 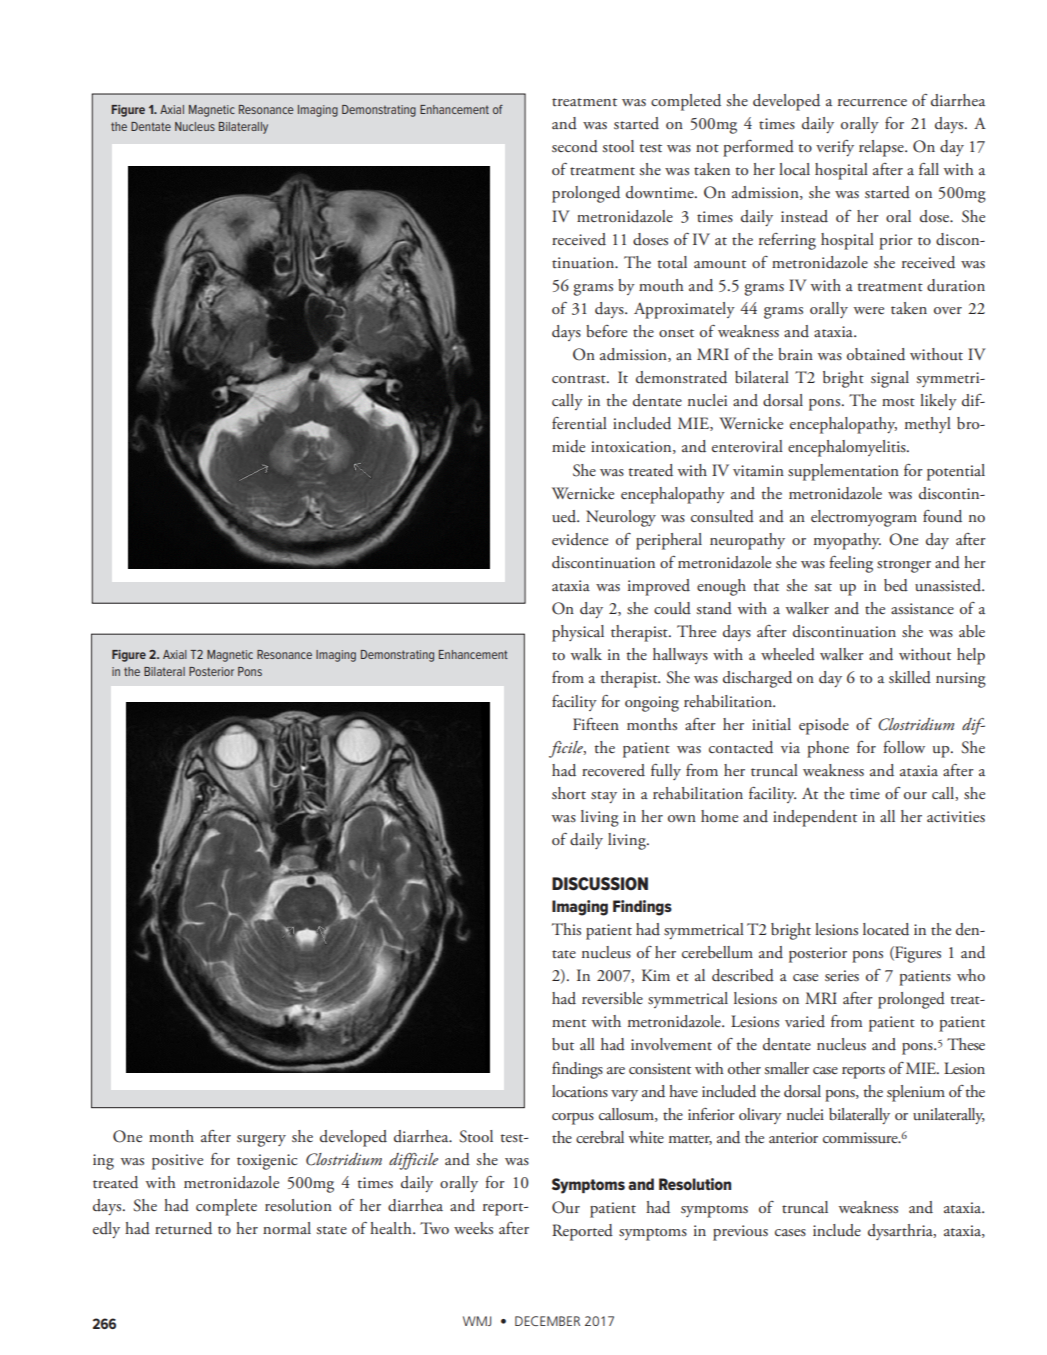 I want to click on normal, so click(x=287, y=1228).
